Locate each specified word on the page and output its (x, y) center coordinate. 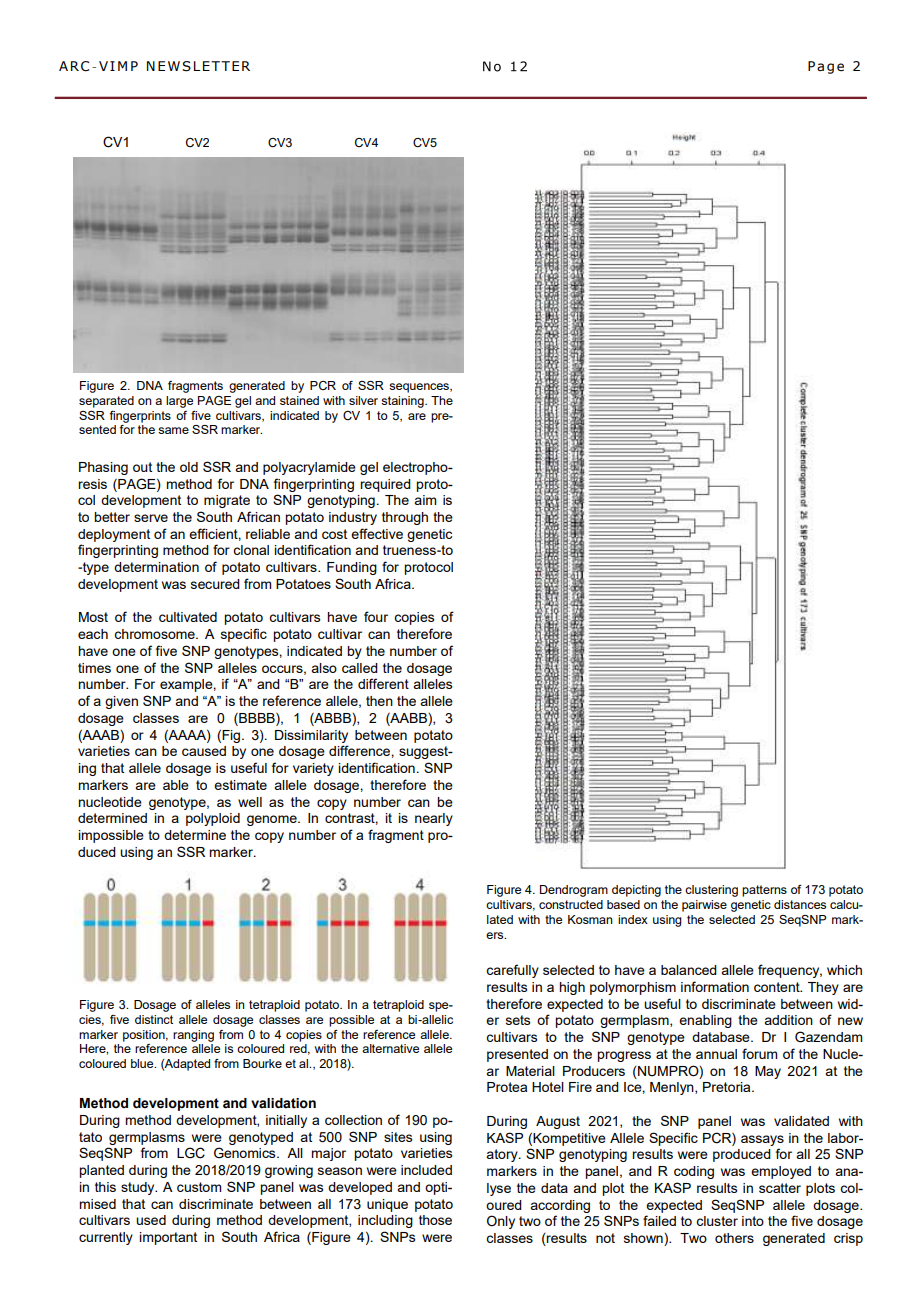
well (250, 802)
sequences (420, 388)
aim (425, 500)
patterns (764, 891)
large (179, 402)
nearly (434, 819)
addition (788, 1020)
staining (403, 402)
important (168, 1238)
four (376, 616)
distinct (154, 1019)
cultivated (188, 617)
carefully (512, 971)
